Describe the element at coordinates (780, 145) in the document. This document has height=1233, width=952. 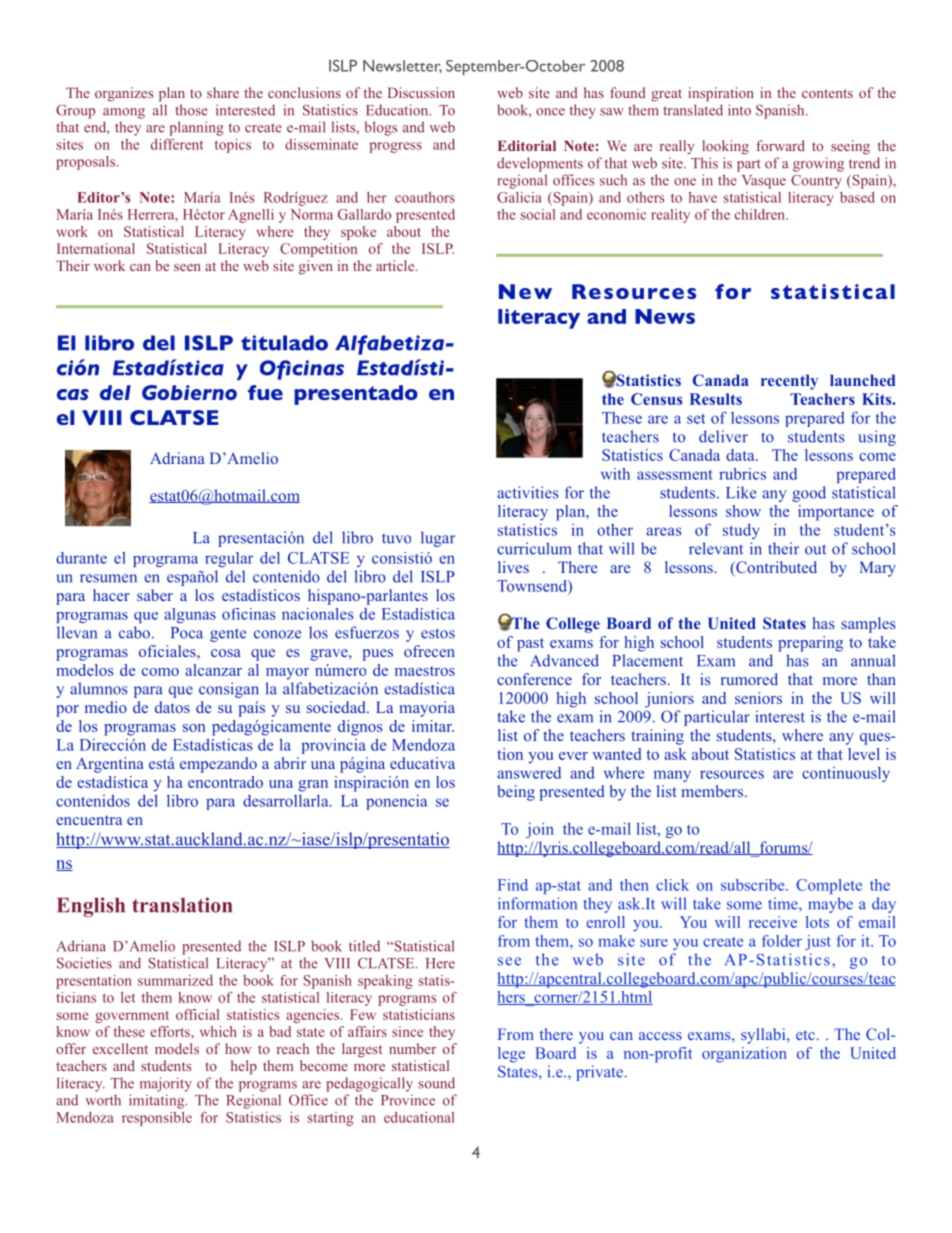
I see `forward` at that location.
